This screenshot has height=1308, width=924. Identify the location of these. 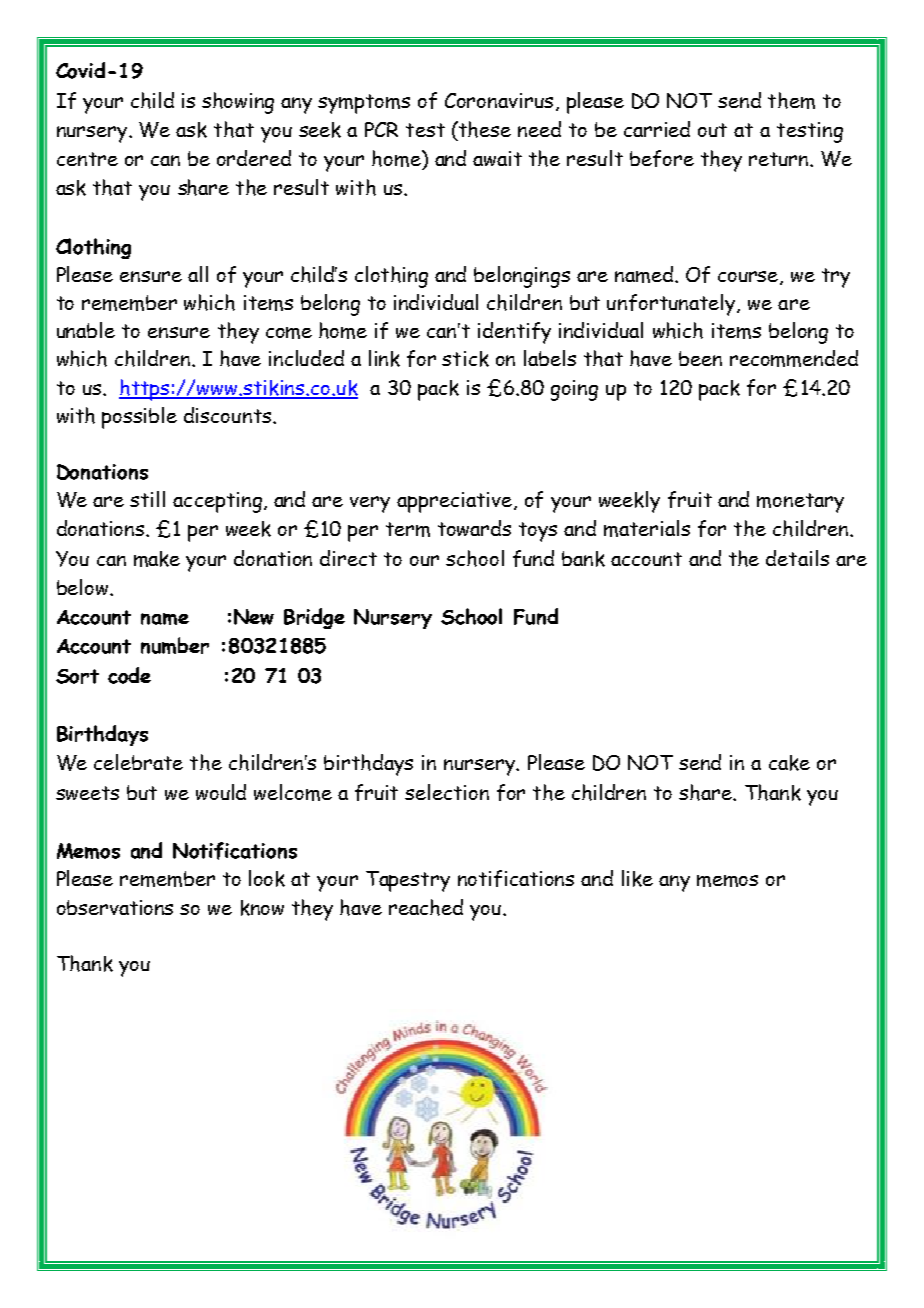
(484, 129).
